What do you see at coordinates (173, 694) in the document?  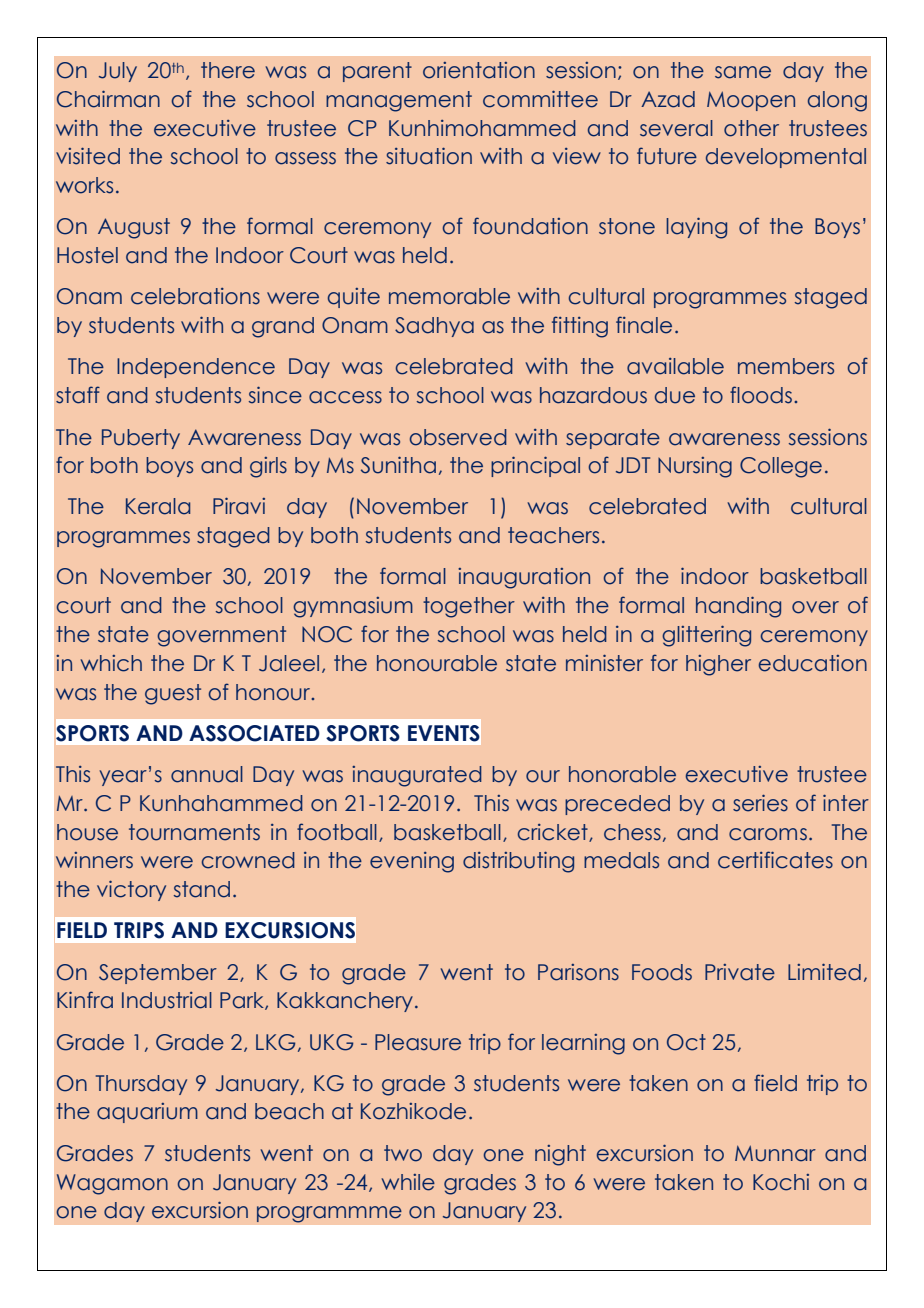 I see `guest` at bounding box center [173, 694].
